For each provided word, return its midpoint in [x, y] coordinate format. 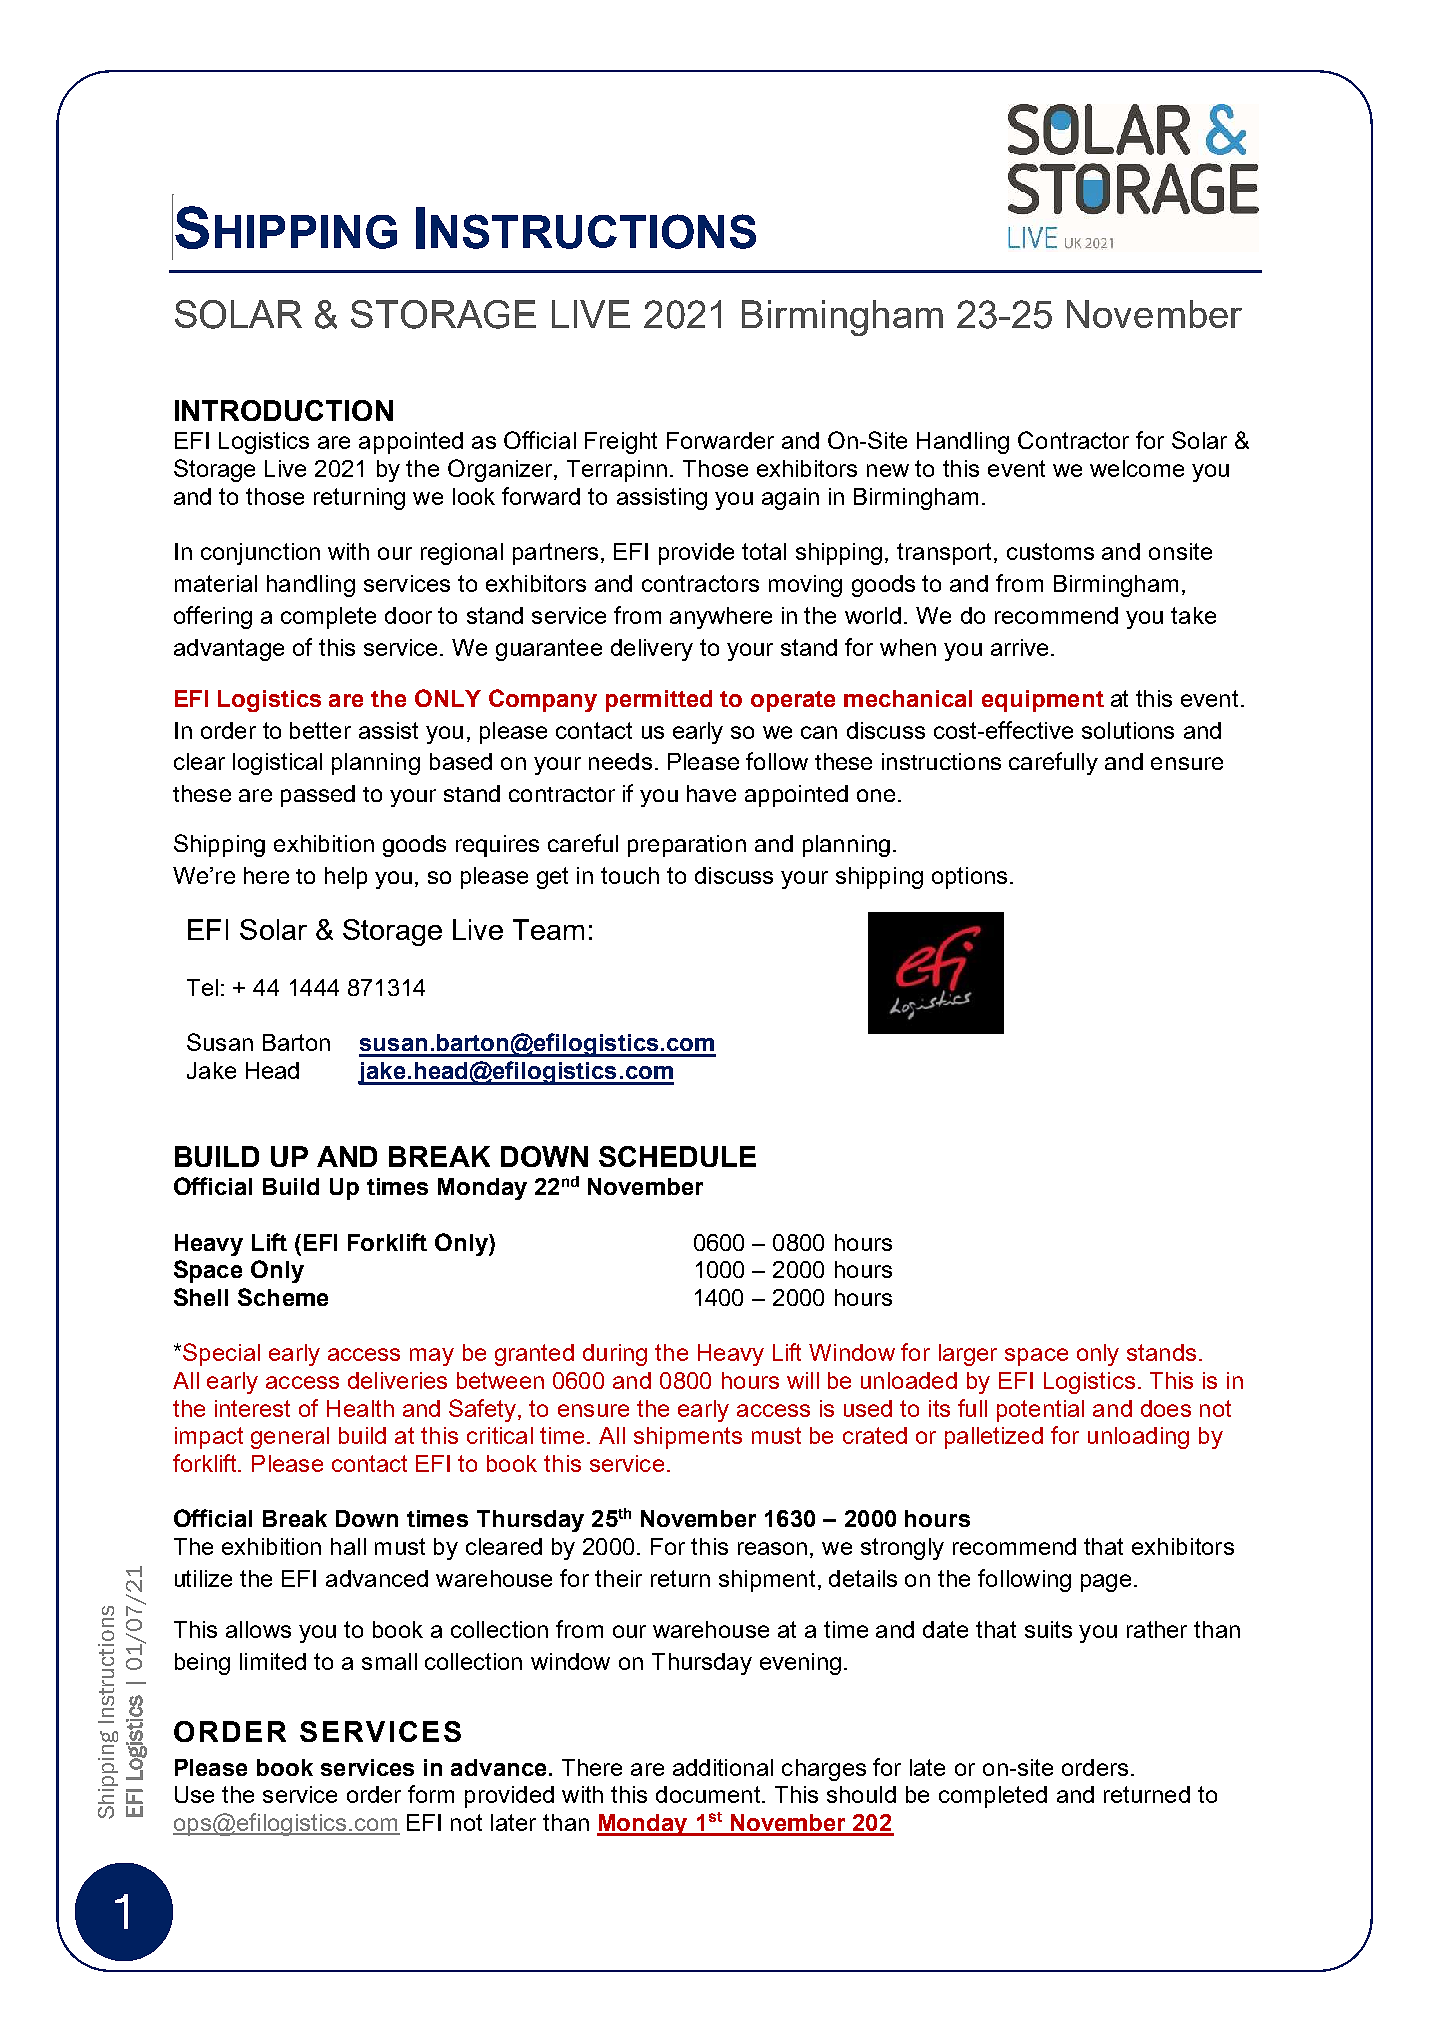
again [790, 499]
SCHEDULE [677, 1156]
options [969, 878]
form [431, 1794]
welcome [1137, 468]
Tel [202, 987]
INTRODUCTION [284, 410]
